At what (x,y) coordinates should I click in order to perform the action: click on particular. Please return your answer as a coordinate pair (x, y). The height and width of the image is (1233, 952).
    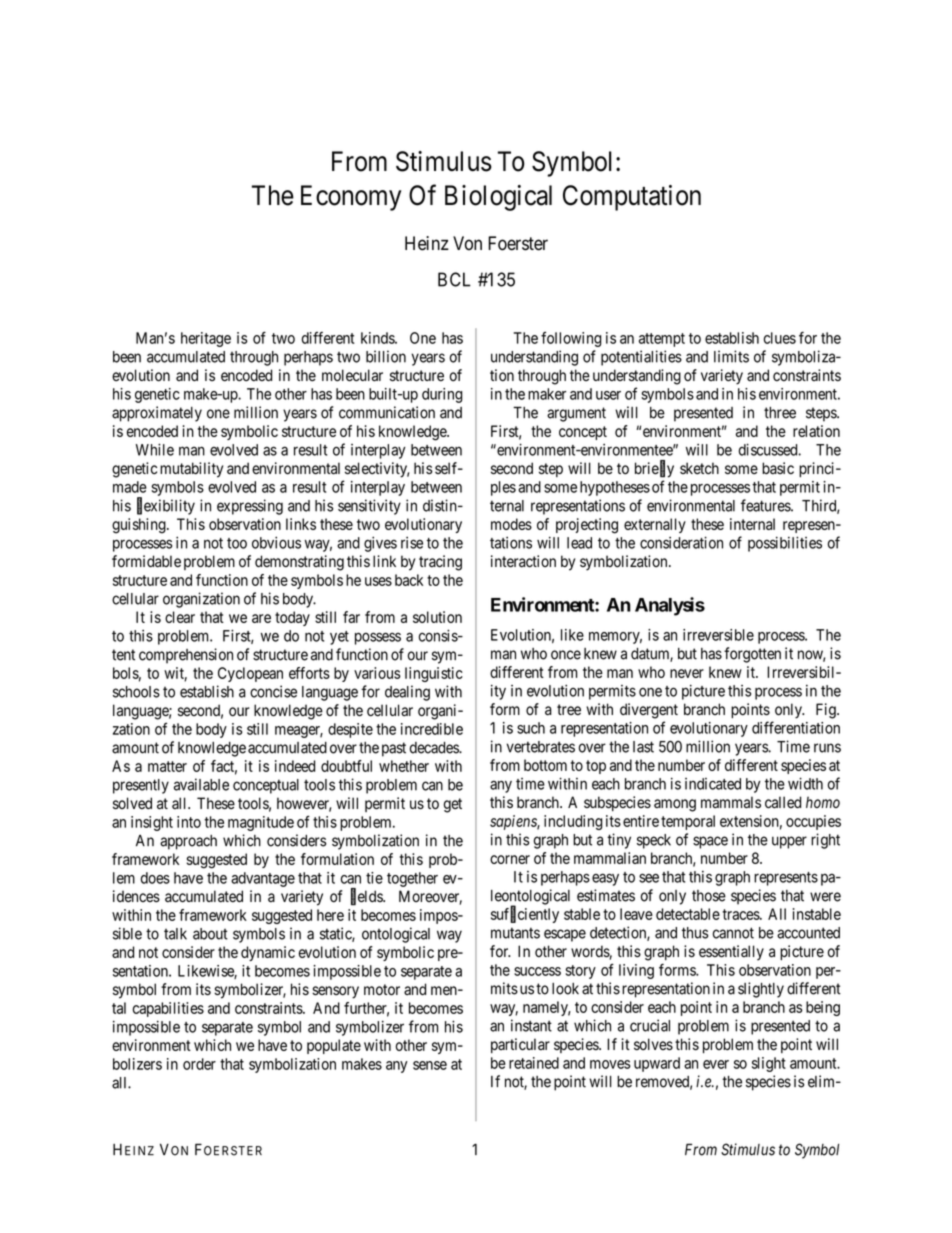
    Looking at the image, I should click on (520, 1045).
